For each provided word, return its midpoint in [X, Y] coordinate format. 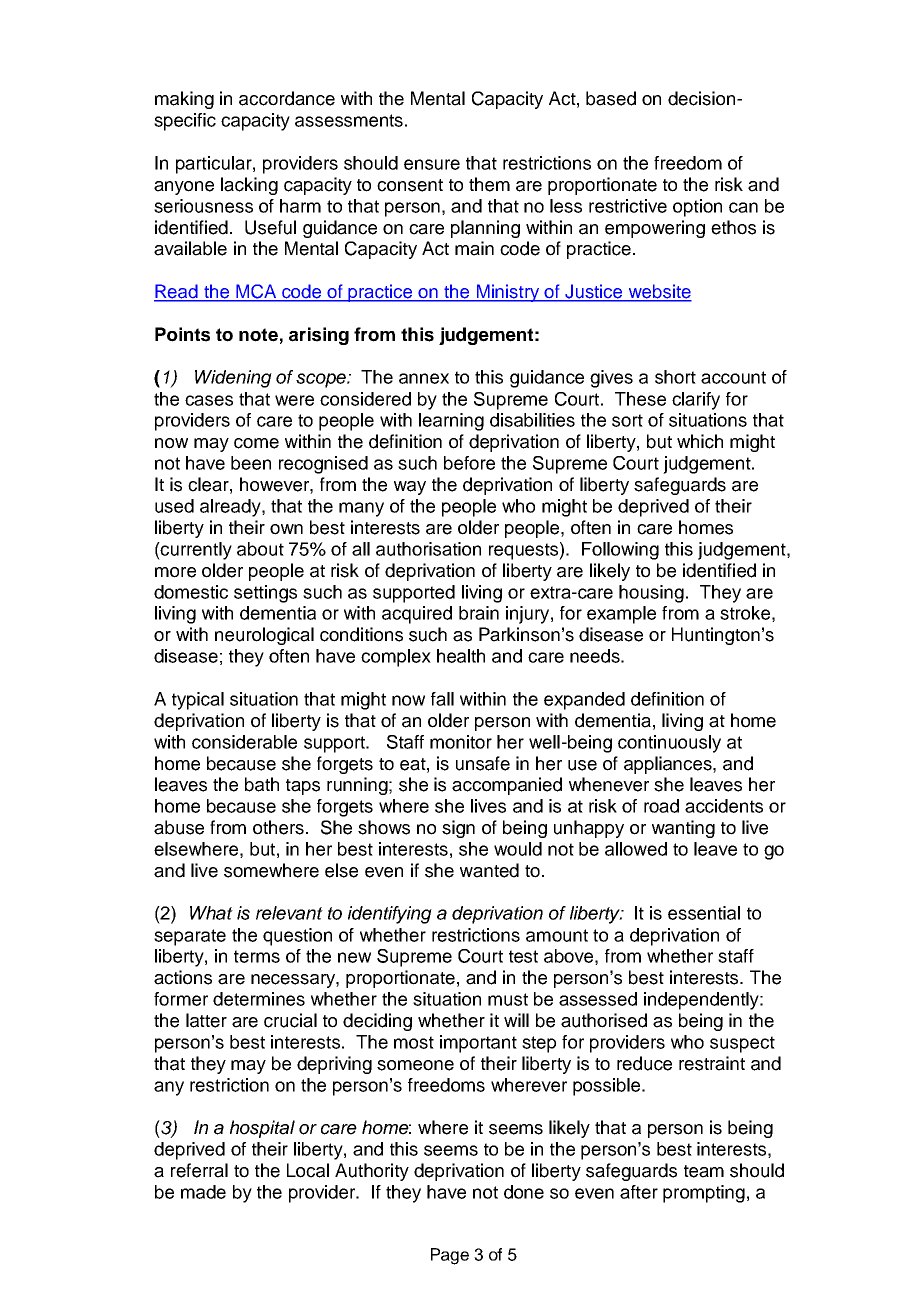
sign [458, 829]
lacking [249, 186]
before [469, 463]
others [278, 827]
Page [450, 1256]
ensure [432, 164]
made [203, 1192]
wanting [683, 829]
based [611, 98]
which [700, 441]
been [251, 463]
